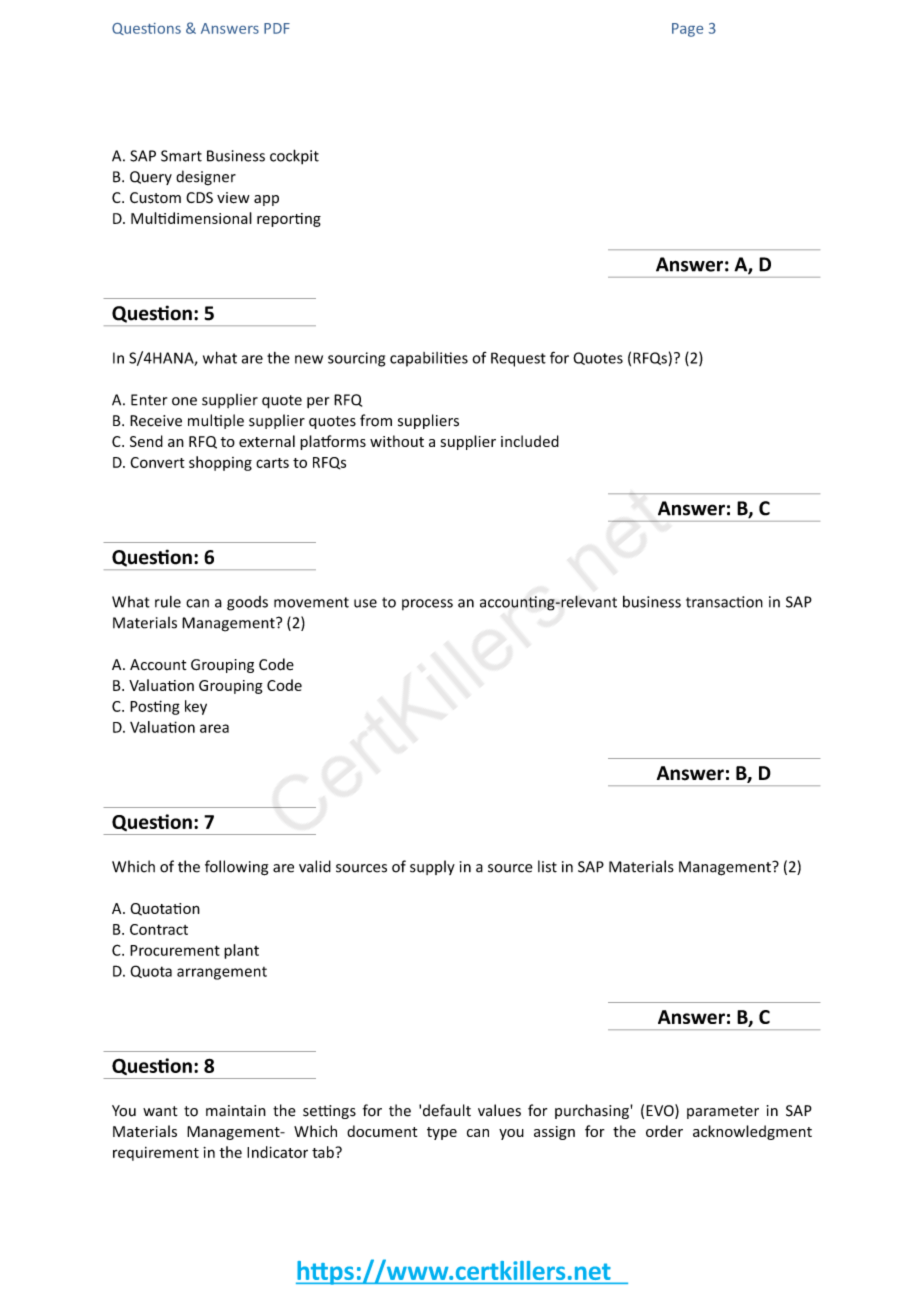 The width and height of the screenshot is (924, 1308). I want to click on maintain, so click(236, 1111).
